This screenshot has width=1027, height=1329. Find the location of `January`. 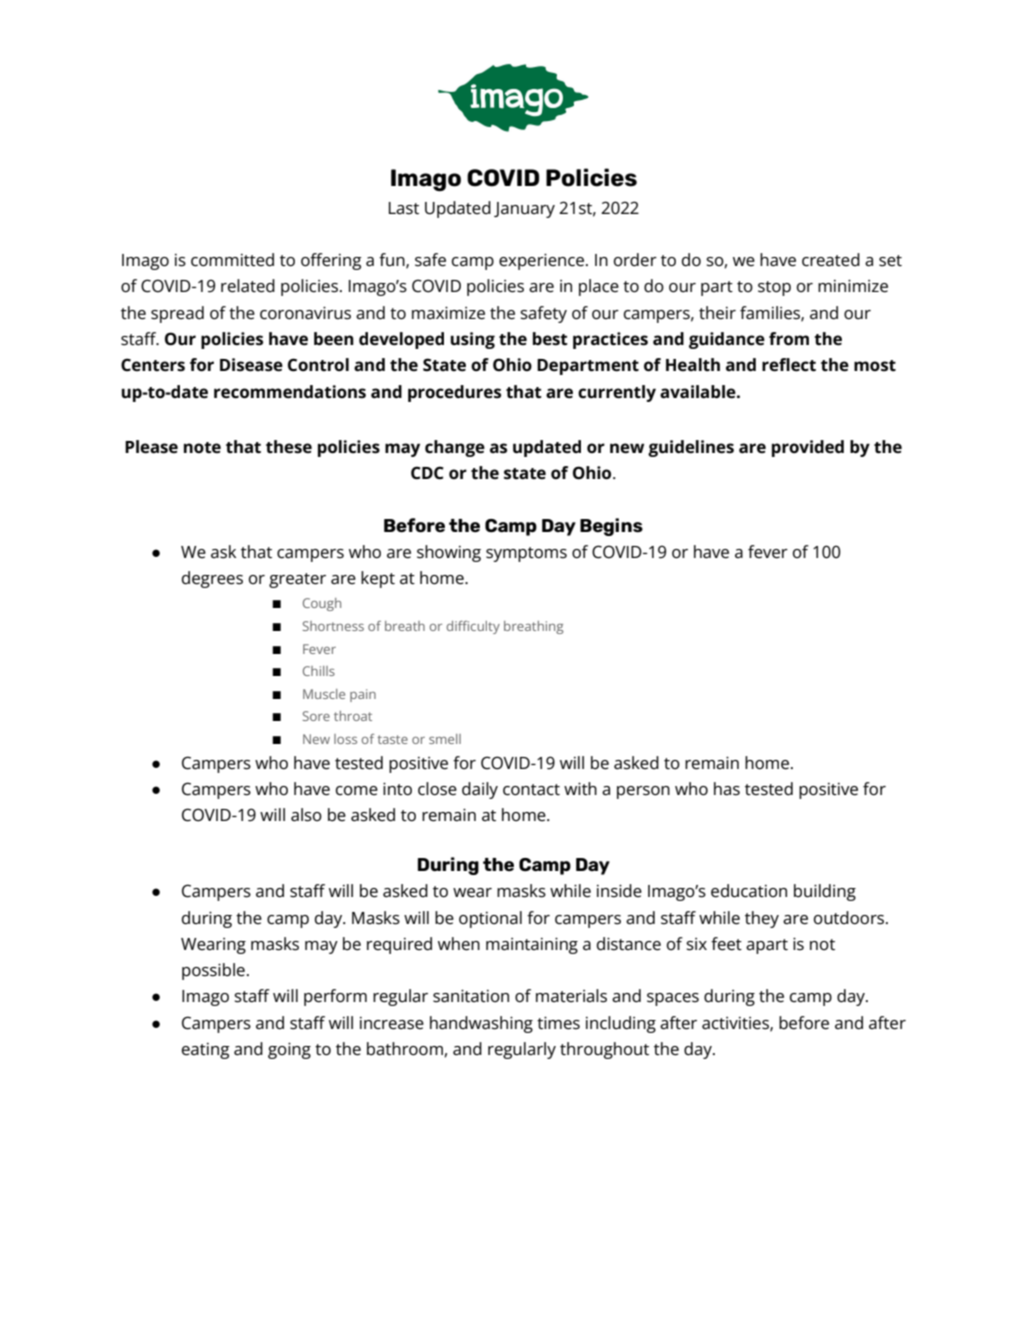

January is located at coordinates (524, 210).
